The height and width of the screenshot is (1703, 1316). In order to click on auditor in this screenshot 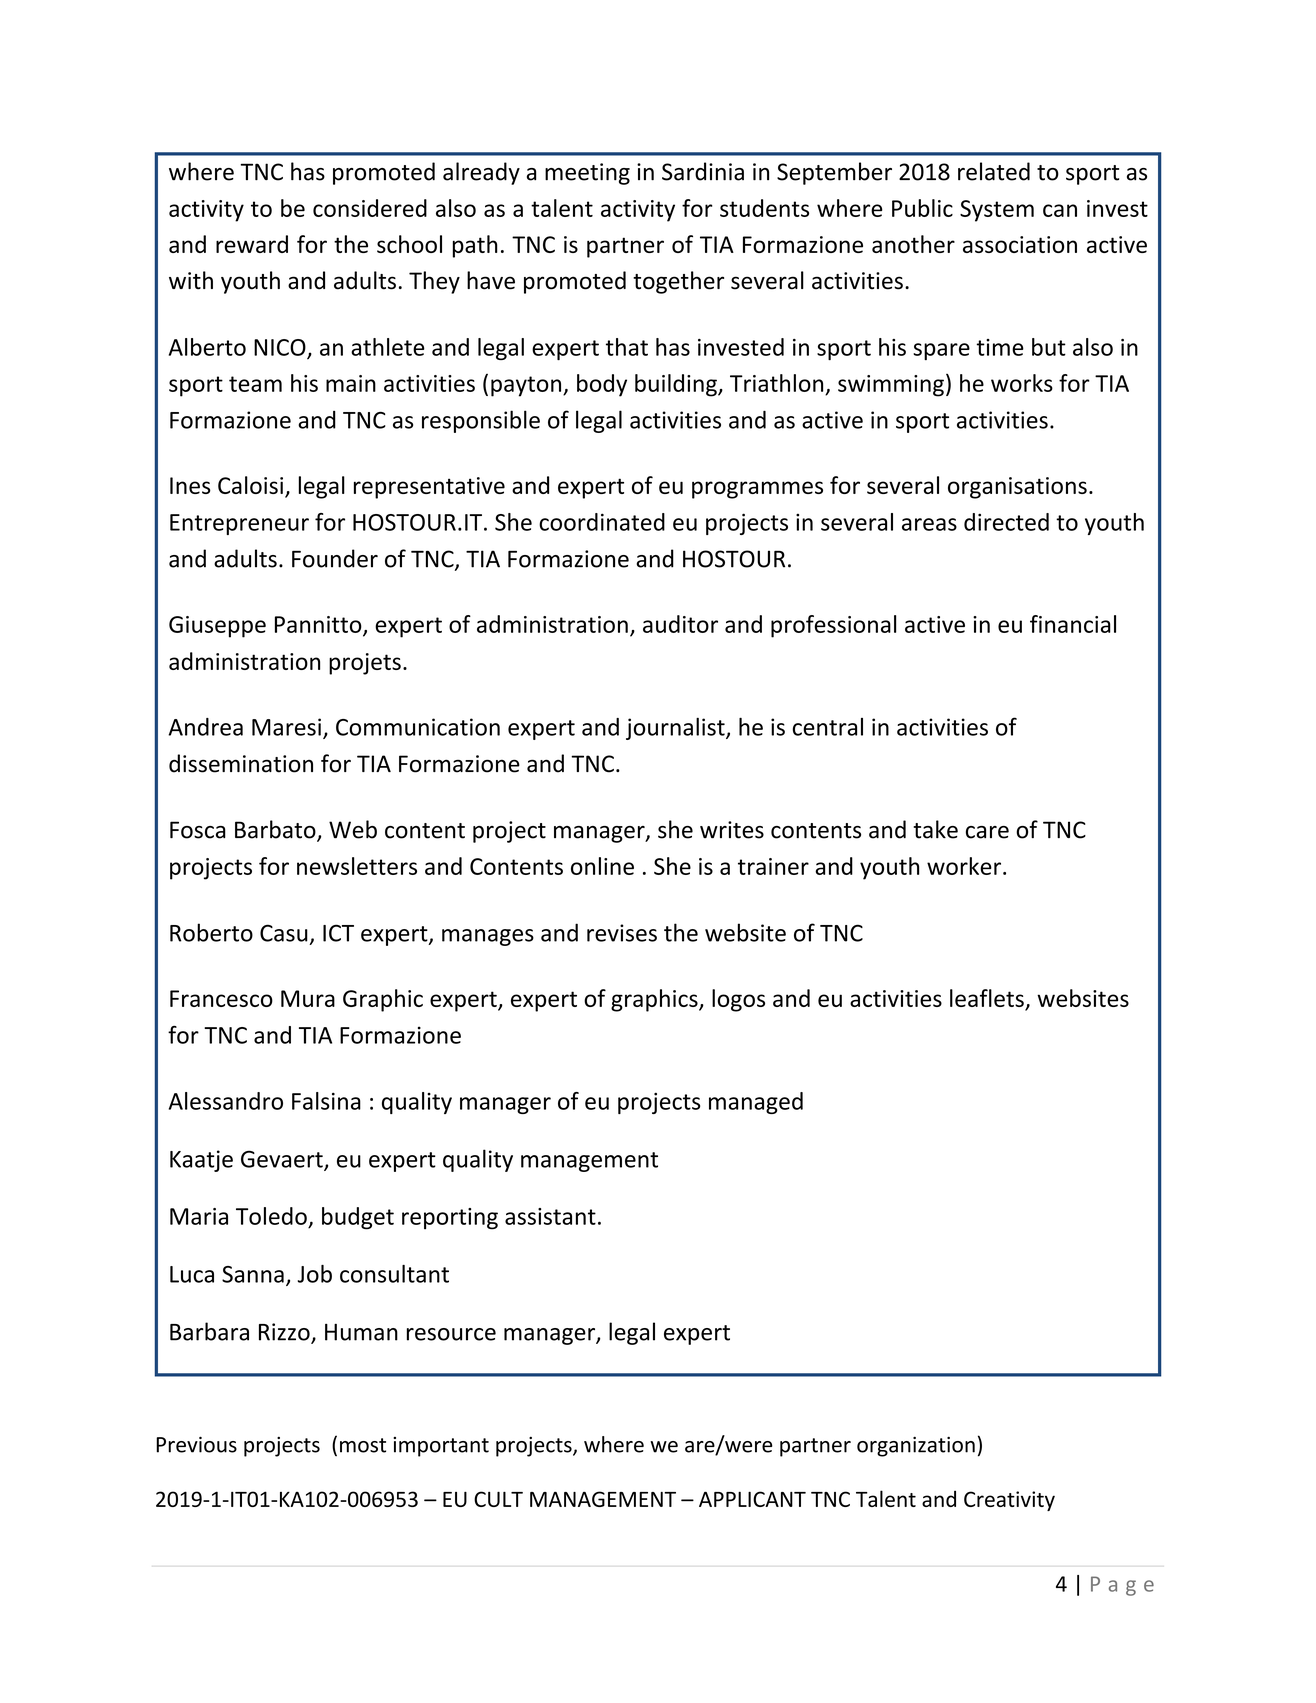, I will do `click(680, 624)`.
